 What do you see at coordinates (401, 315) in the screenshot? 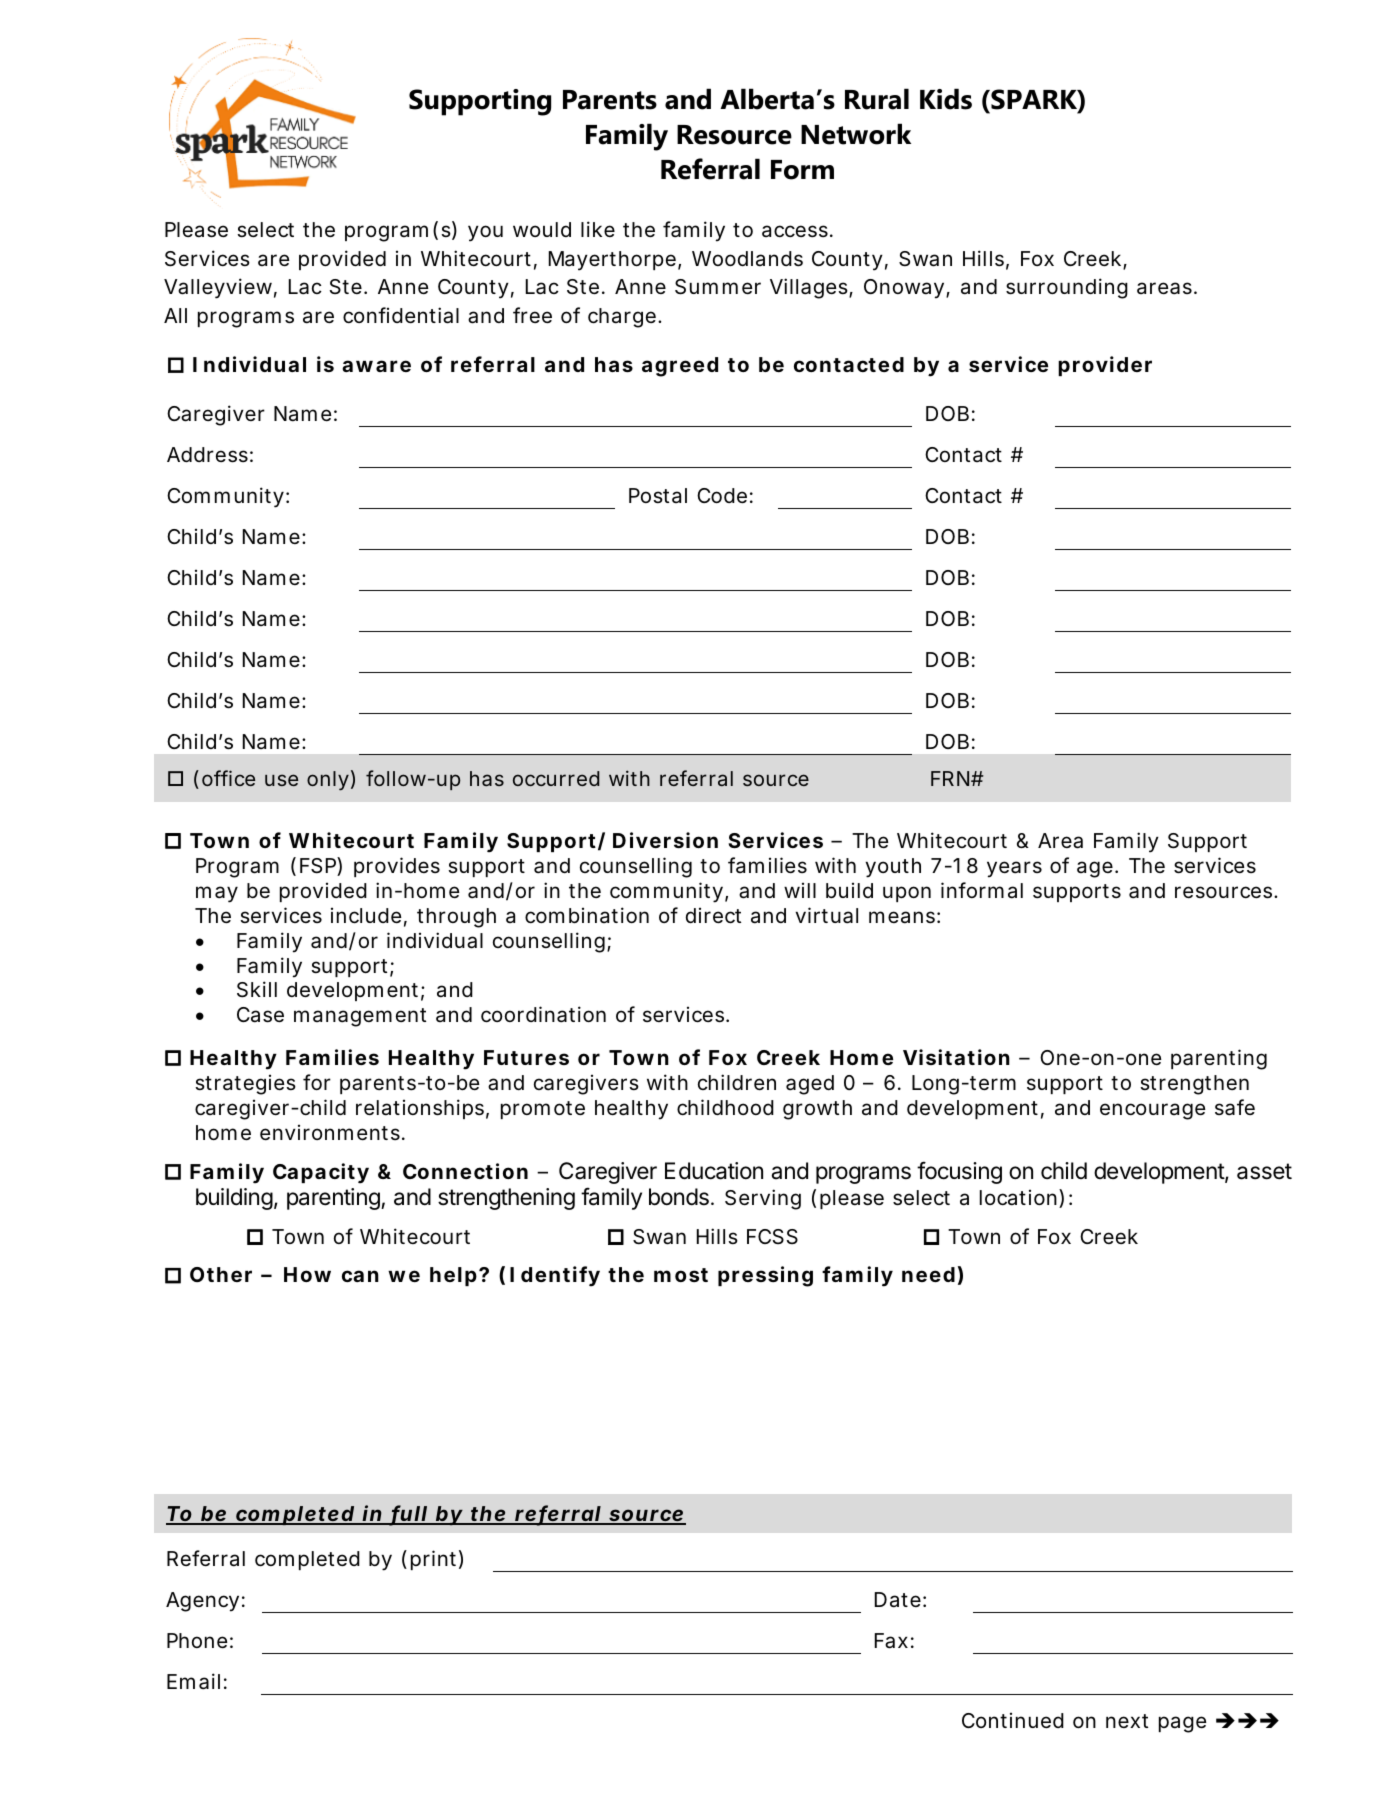
I see `confidential` at bounding box center [401, 315].
